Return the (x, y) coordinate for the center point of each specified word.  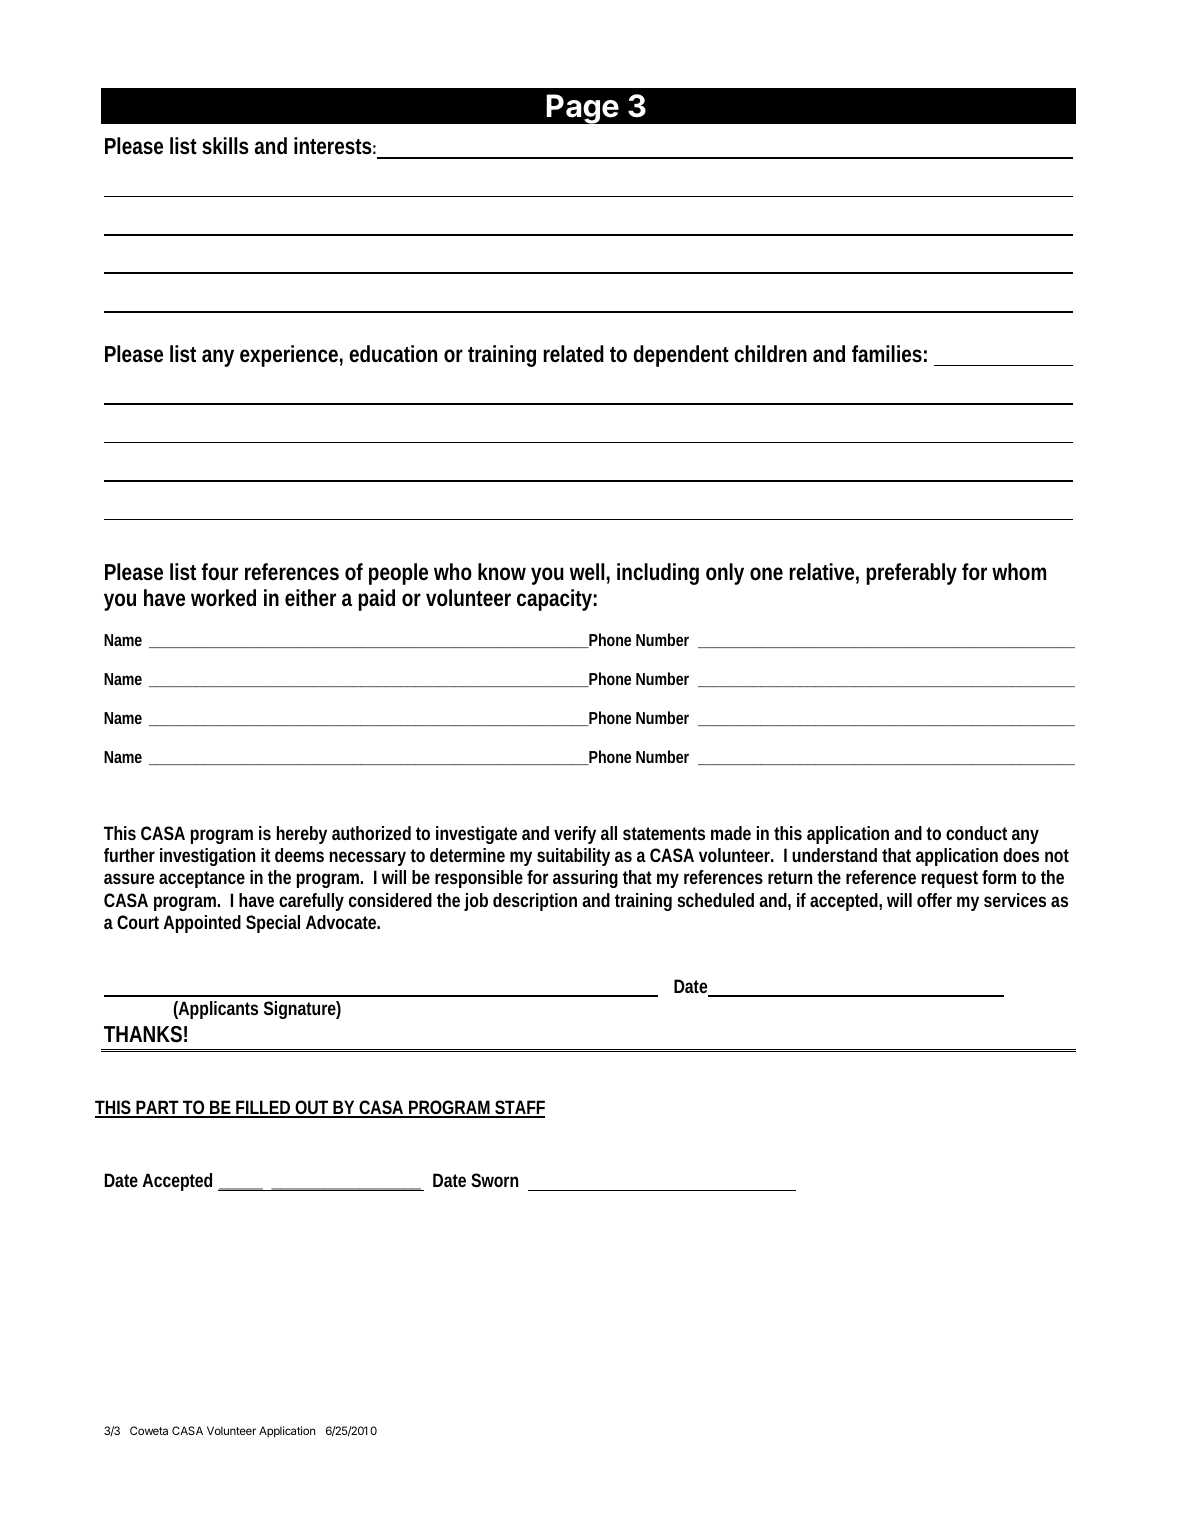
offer (934, 900)
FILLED (264, 1108)
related (573, 353)
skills (225, 145)
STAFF (519, 1108)
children (770, 354)
